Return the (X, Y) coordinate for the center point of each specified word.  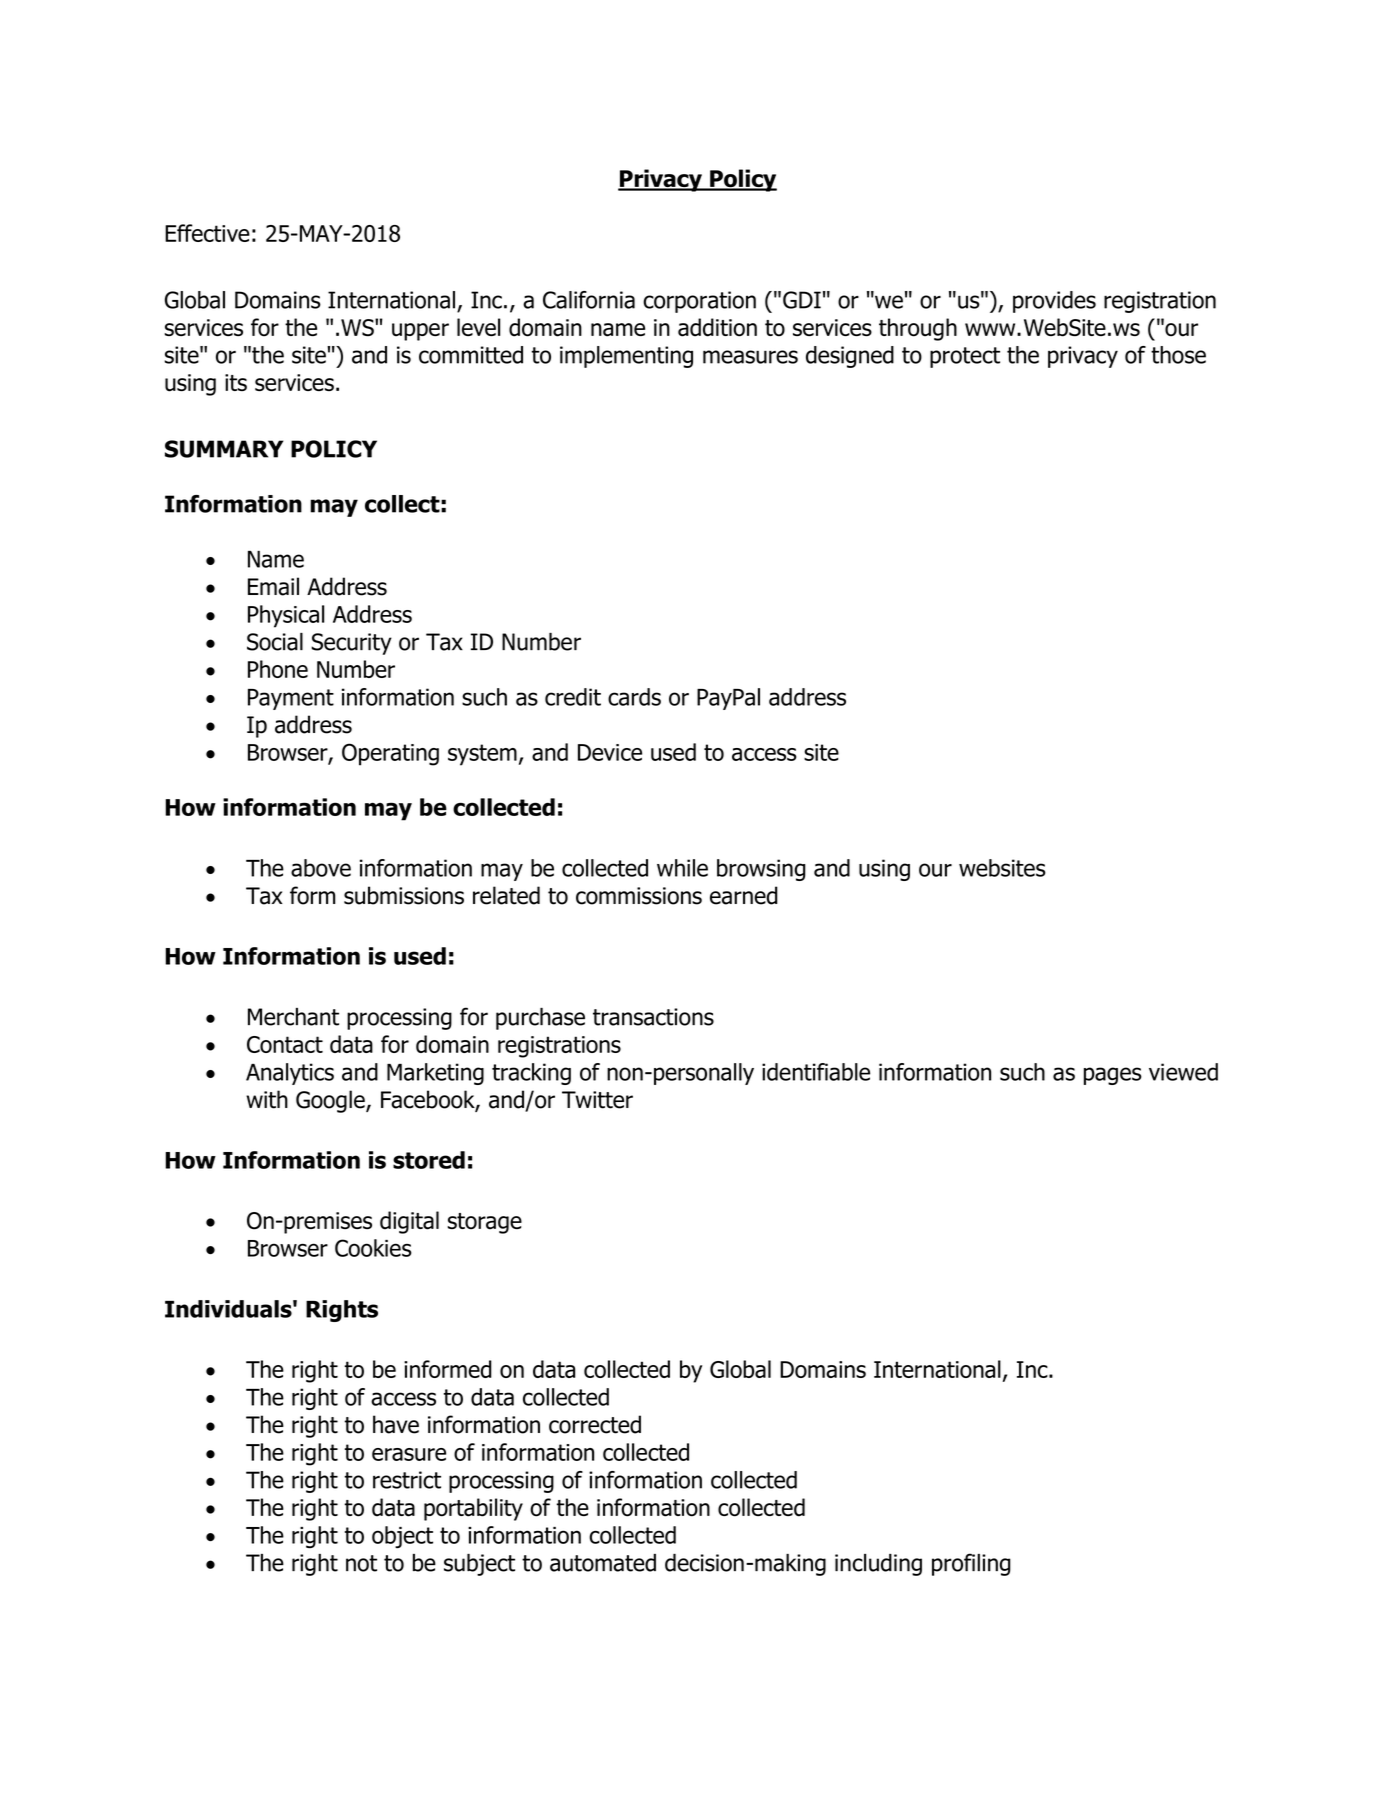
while (682, 868)
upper (420, 332)
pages (1113, 1076)
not (361, 1563)
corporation (699, 302)
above (321, 868)
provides (1054, 302)
